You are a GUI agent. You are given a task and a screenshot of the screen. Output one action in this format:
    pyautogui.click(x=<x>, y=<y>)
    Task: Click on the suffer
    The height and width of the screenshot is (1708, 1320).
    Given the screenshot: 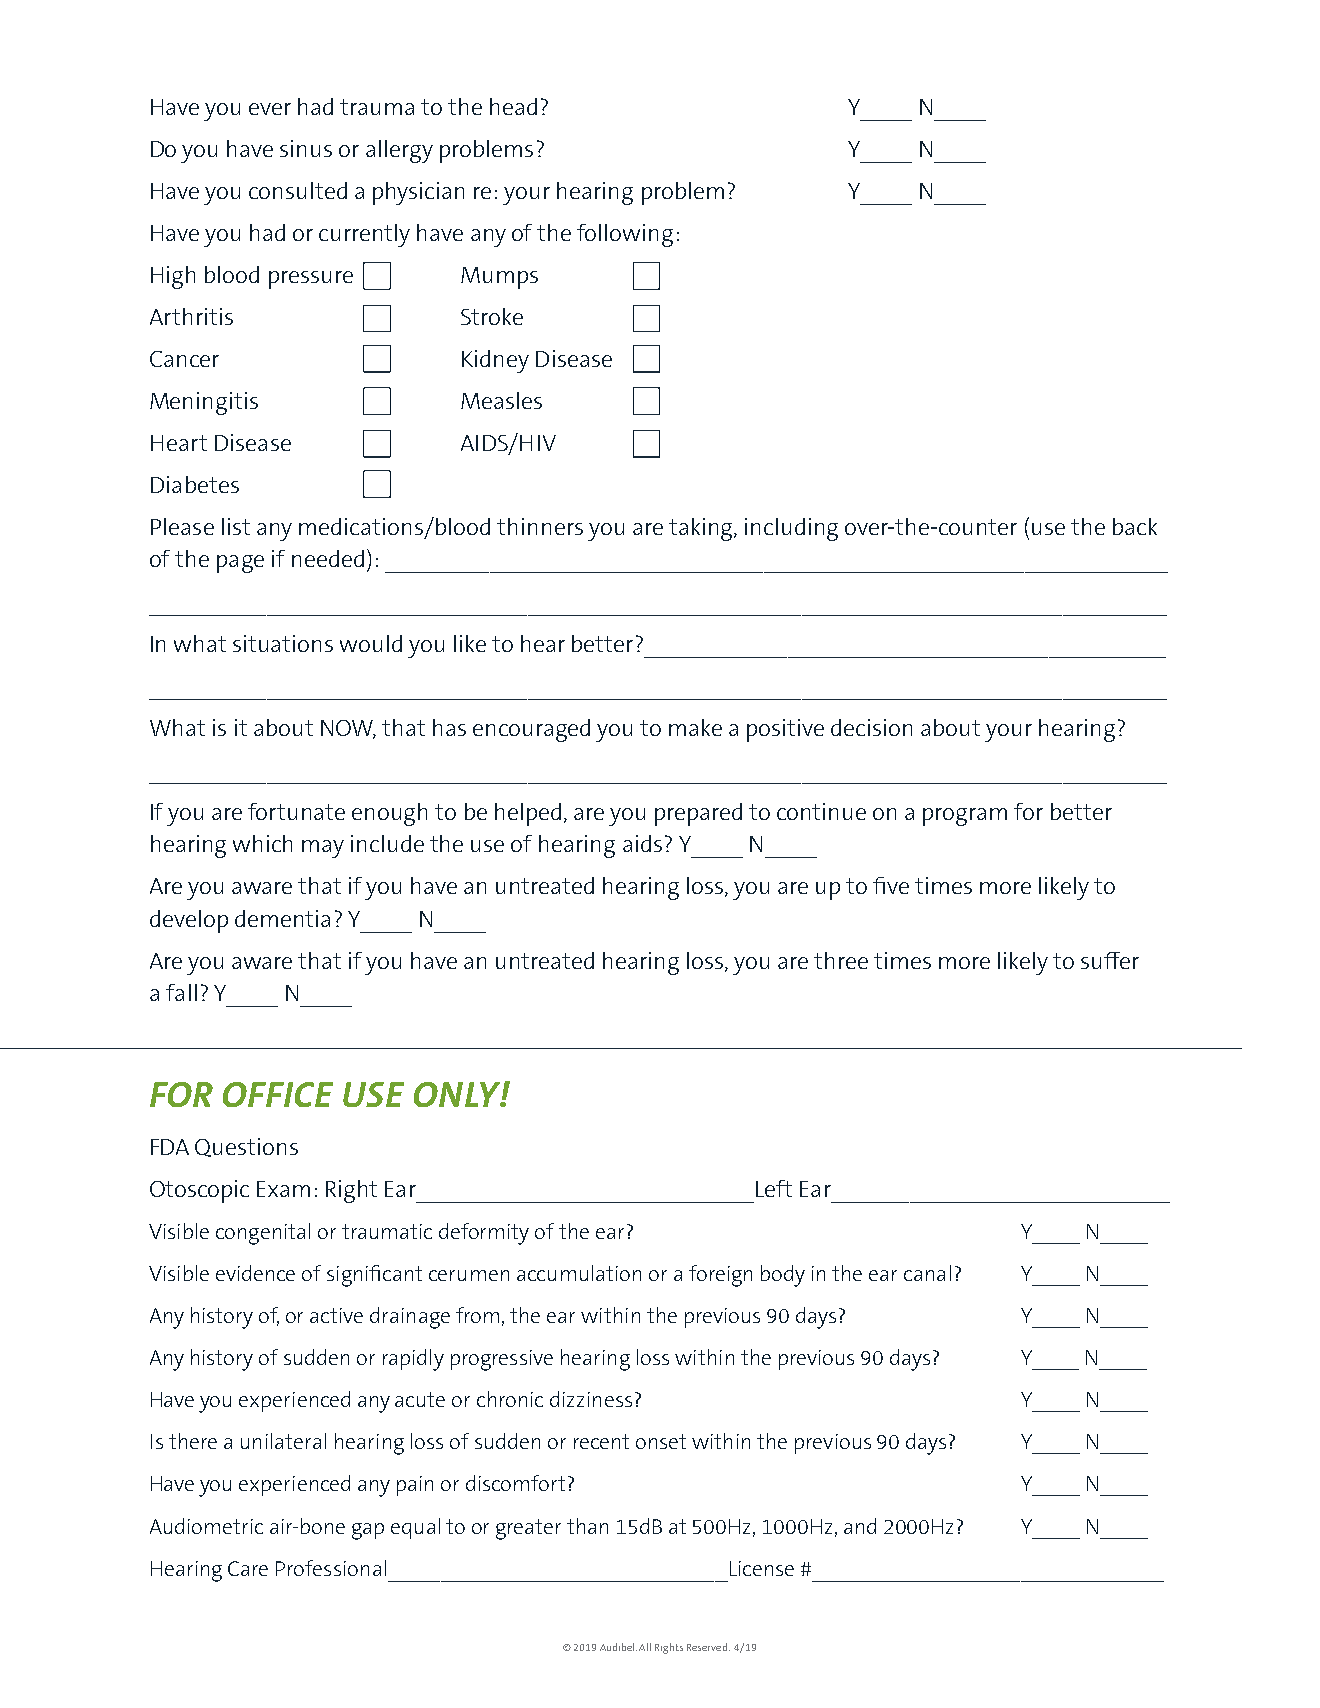 What is the action you would take?
    pyautogui.click(x=1110, y=960)
